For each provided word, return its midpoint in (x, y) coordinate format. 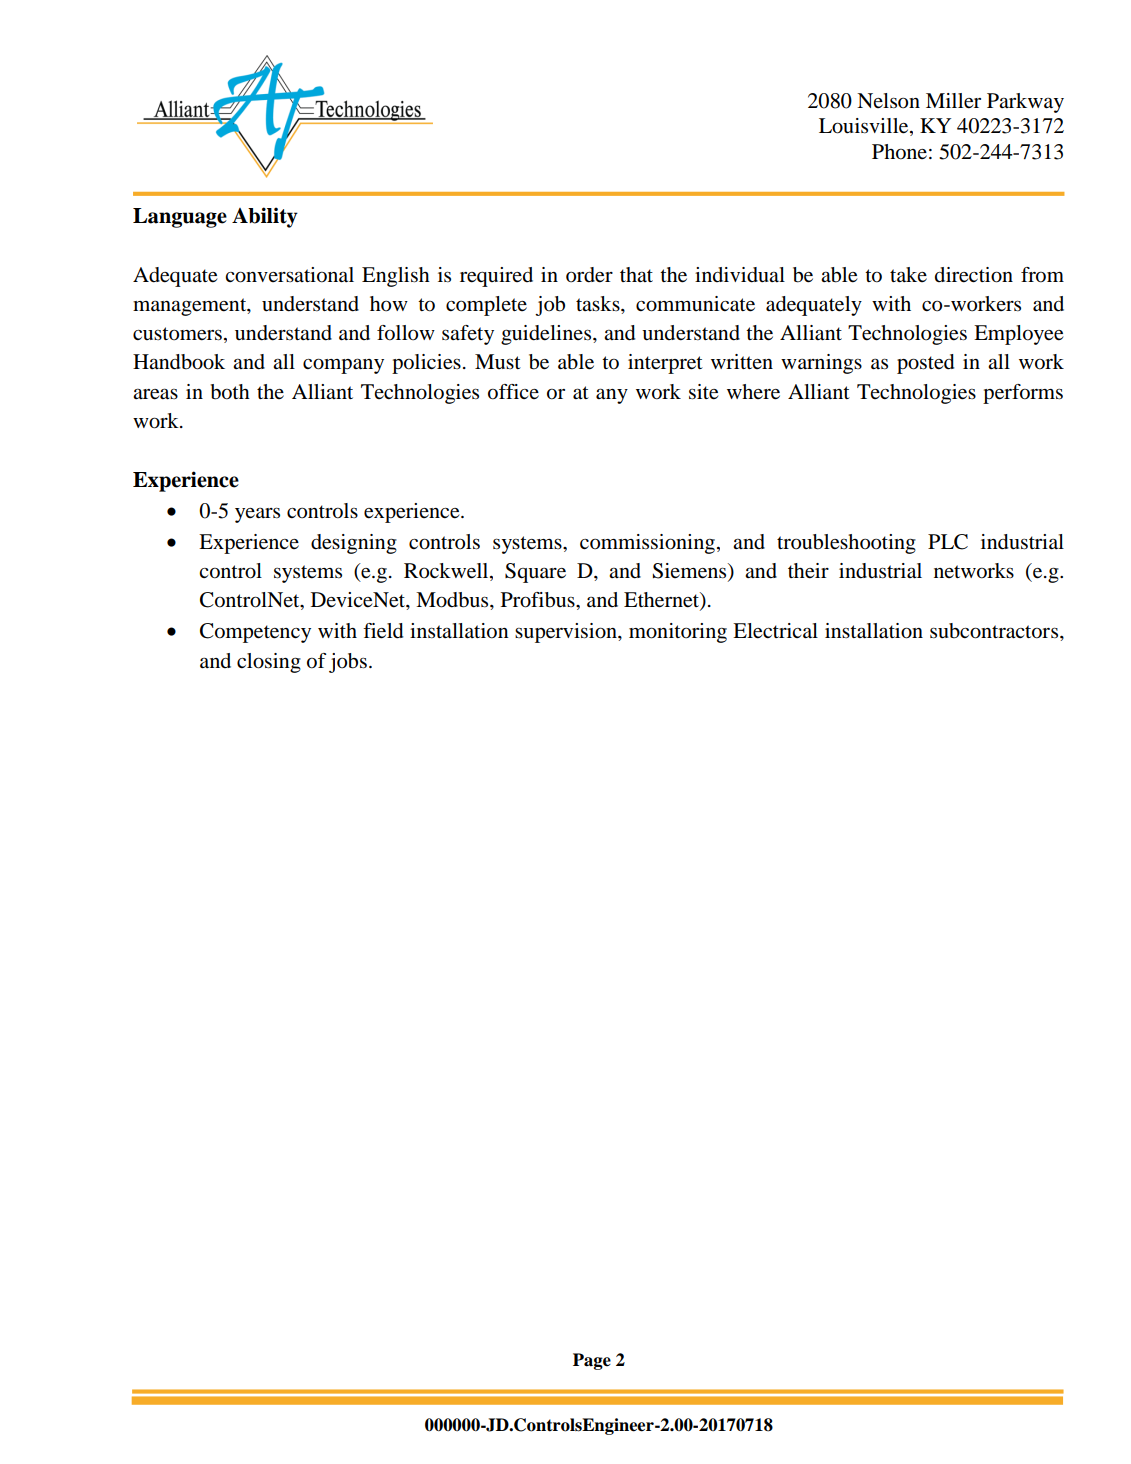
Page (592, 1361)
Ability (265, 217)
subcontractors (995, 631)
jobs (348, 663)
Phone (899, 152)
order (589, 275)
